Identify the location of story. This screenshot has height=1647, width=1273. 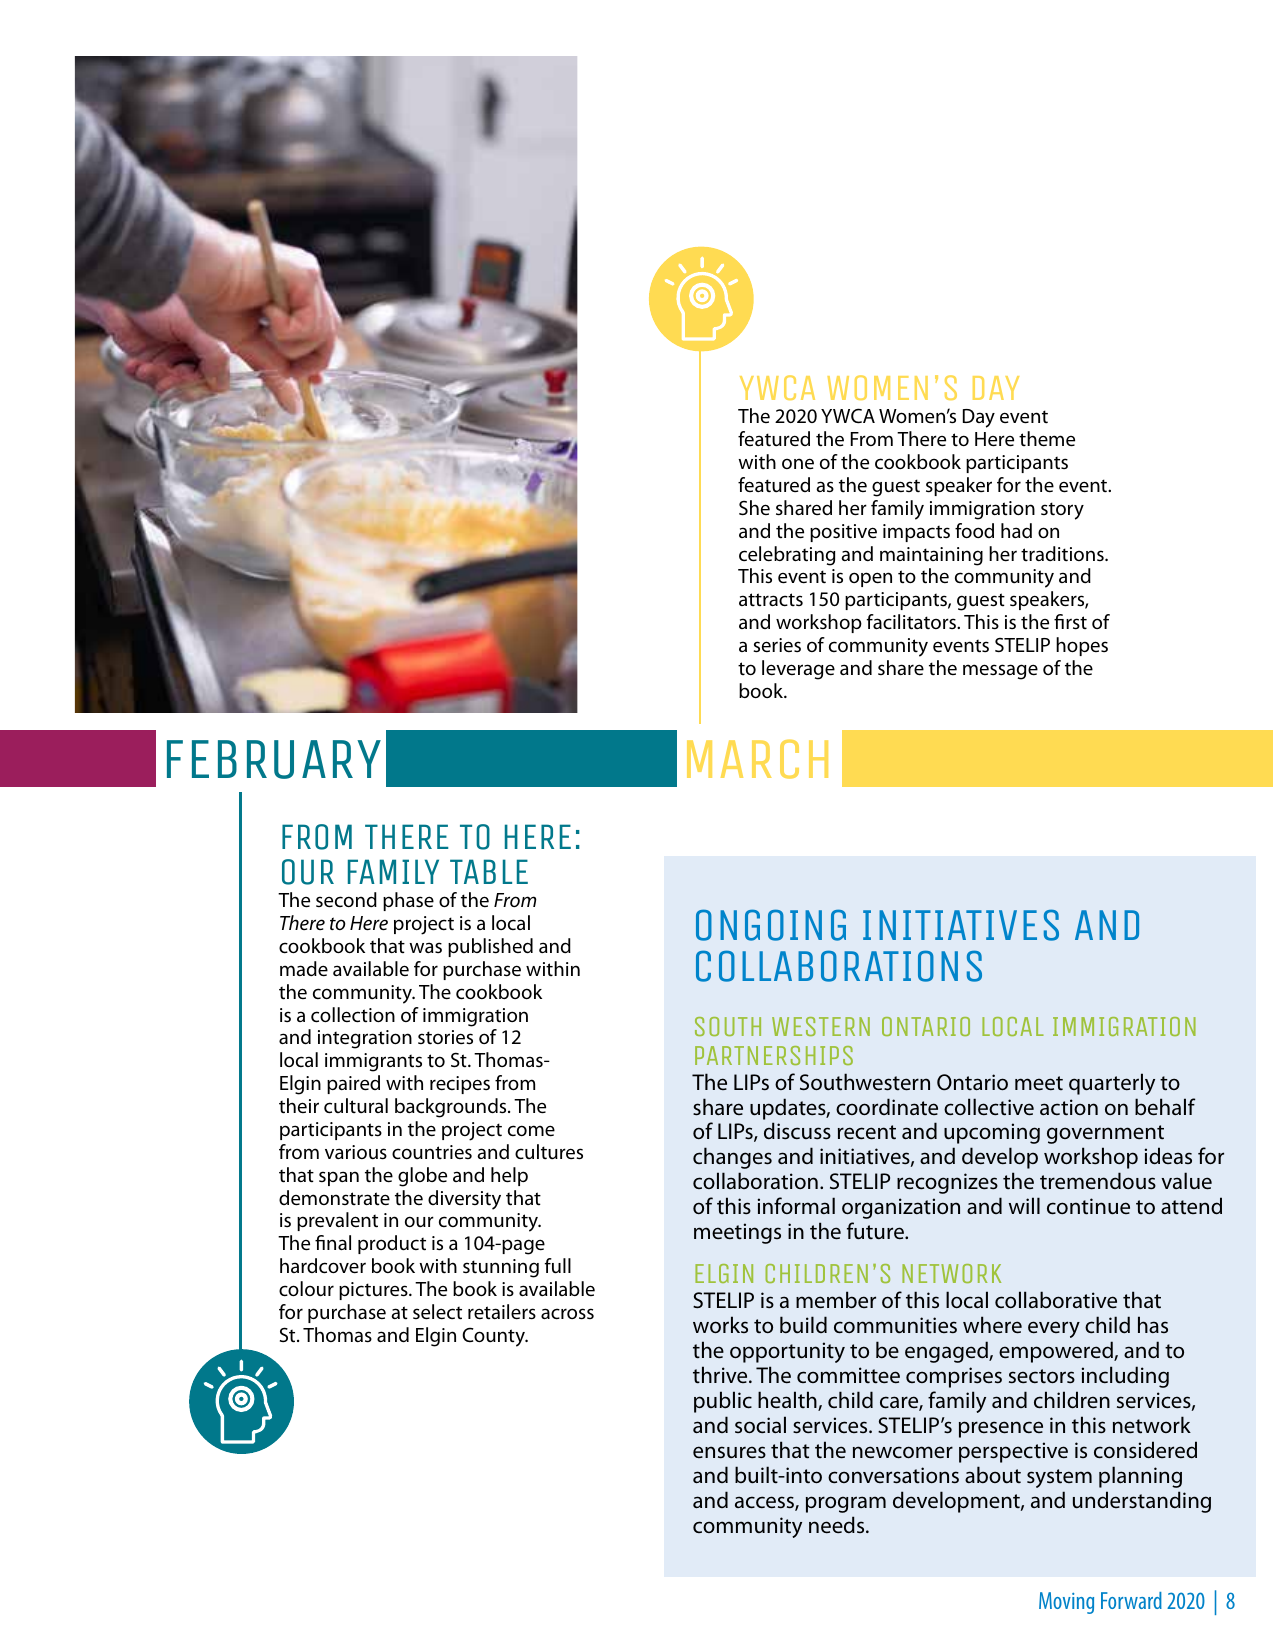
(1062, 511).
